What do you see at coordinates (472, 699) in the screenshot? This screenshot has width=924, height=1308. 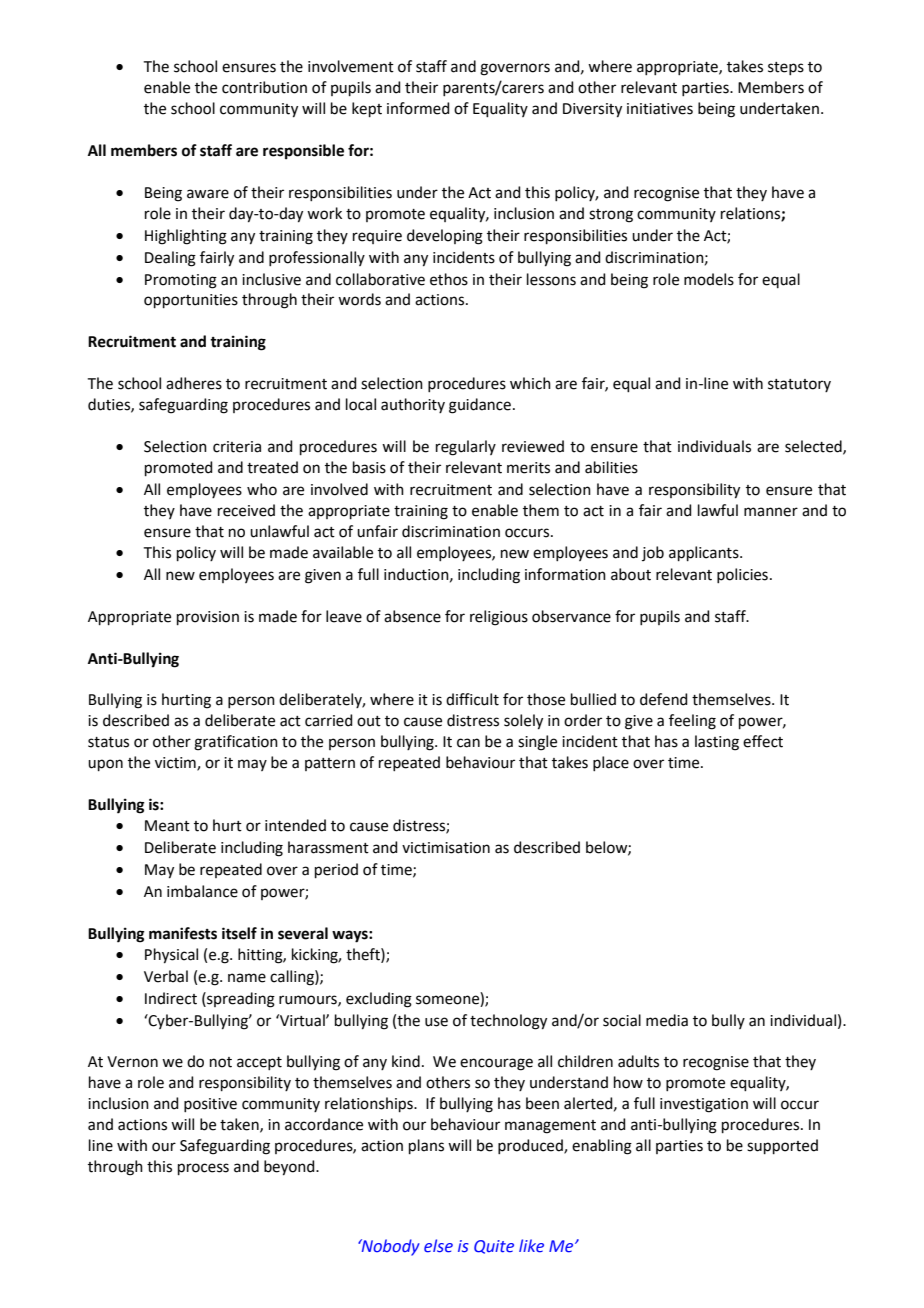 I see `difficult` at bounding box center [472, 699].
